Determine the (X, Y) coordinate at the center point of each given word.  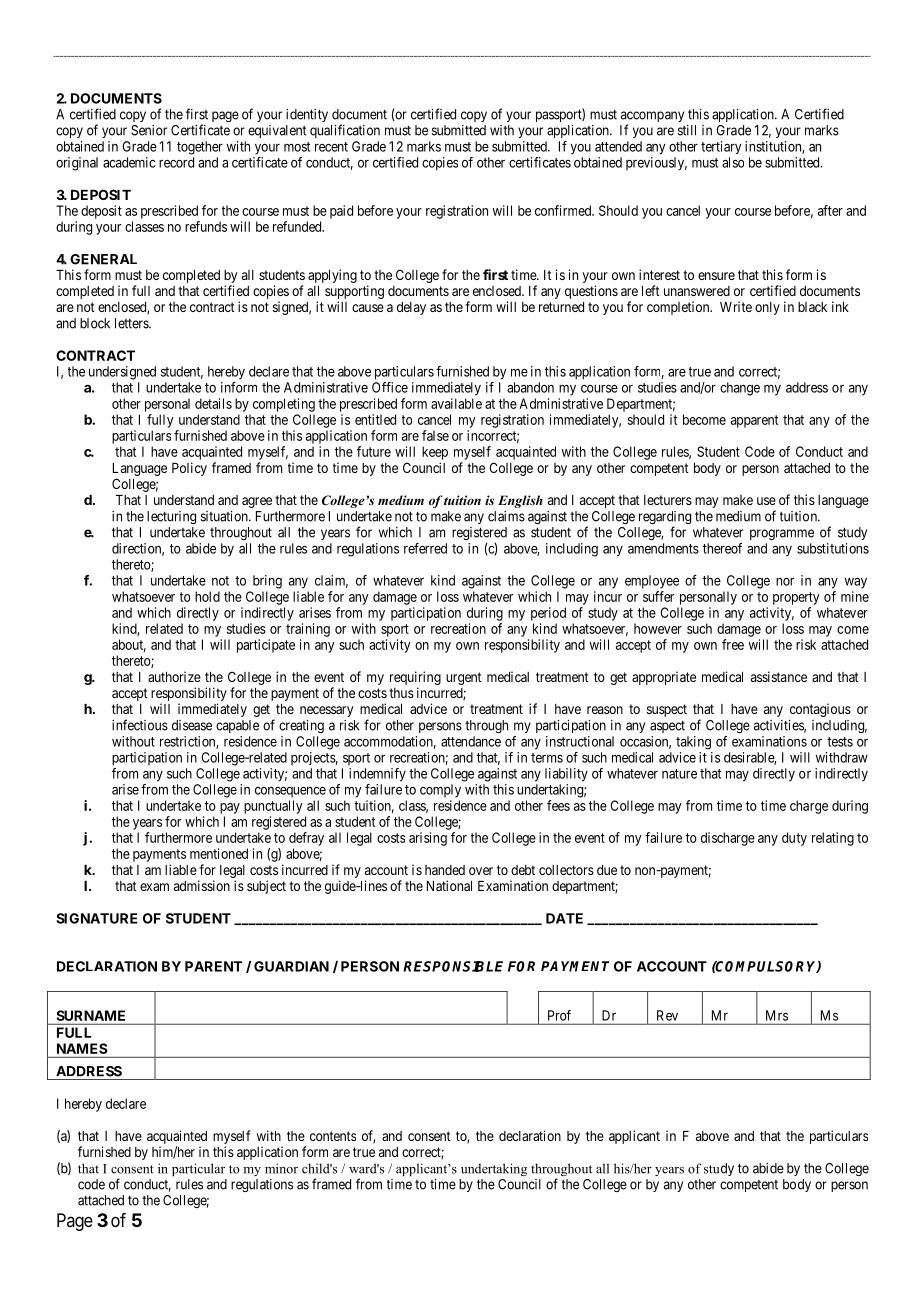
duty (794, 839)
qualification (345, 131)
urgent (464, 678)
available (456, 403)
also (733, 162)
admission (202, 885)
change (740, 389)
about (129, 645)
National (449, 885)
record (176, 162)
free (733, 644)
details (213, 403)
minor (281, 1168)
